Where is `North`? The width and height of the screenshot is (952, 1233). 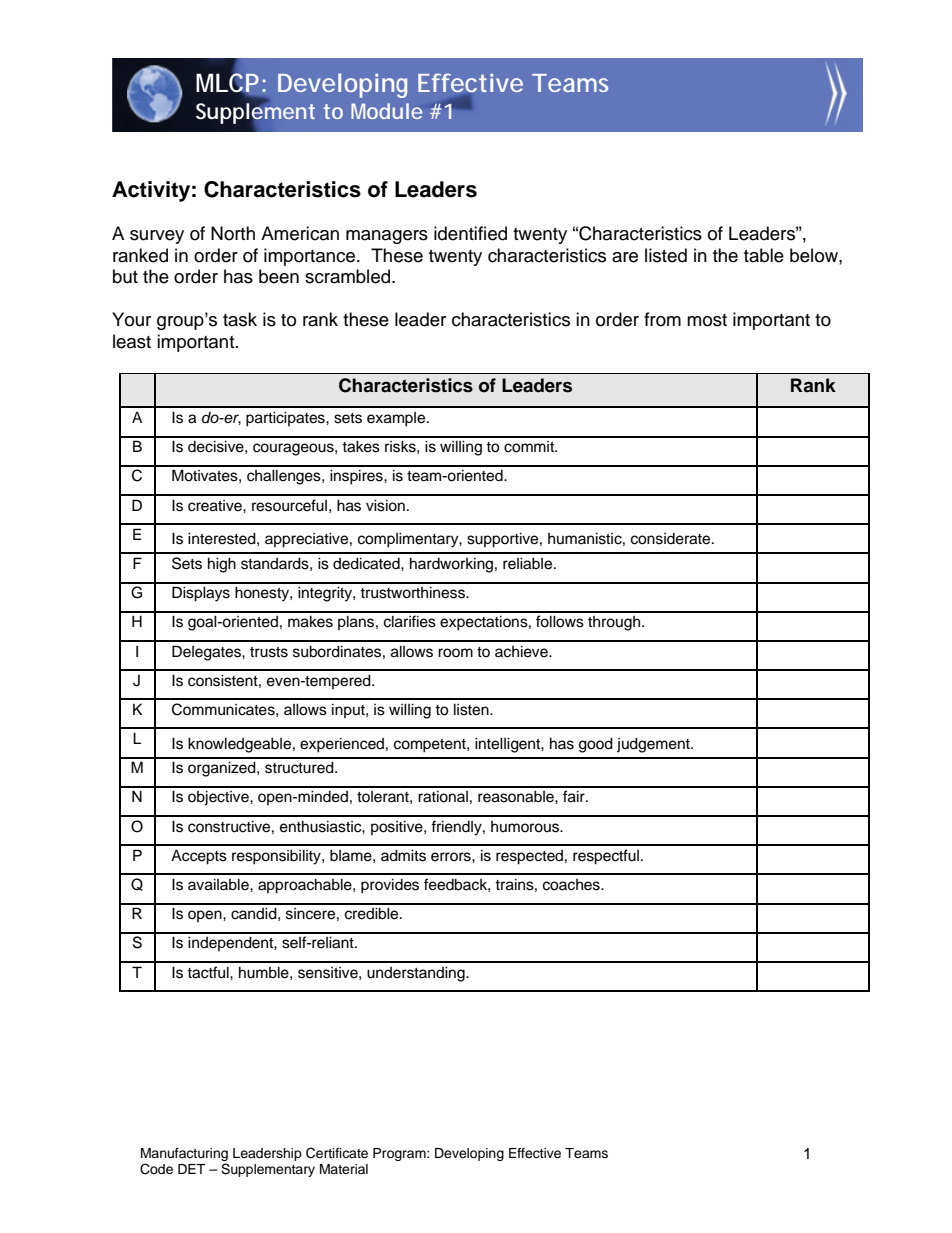
North is located at coordinates (233, 233).
